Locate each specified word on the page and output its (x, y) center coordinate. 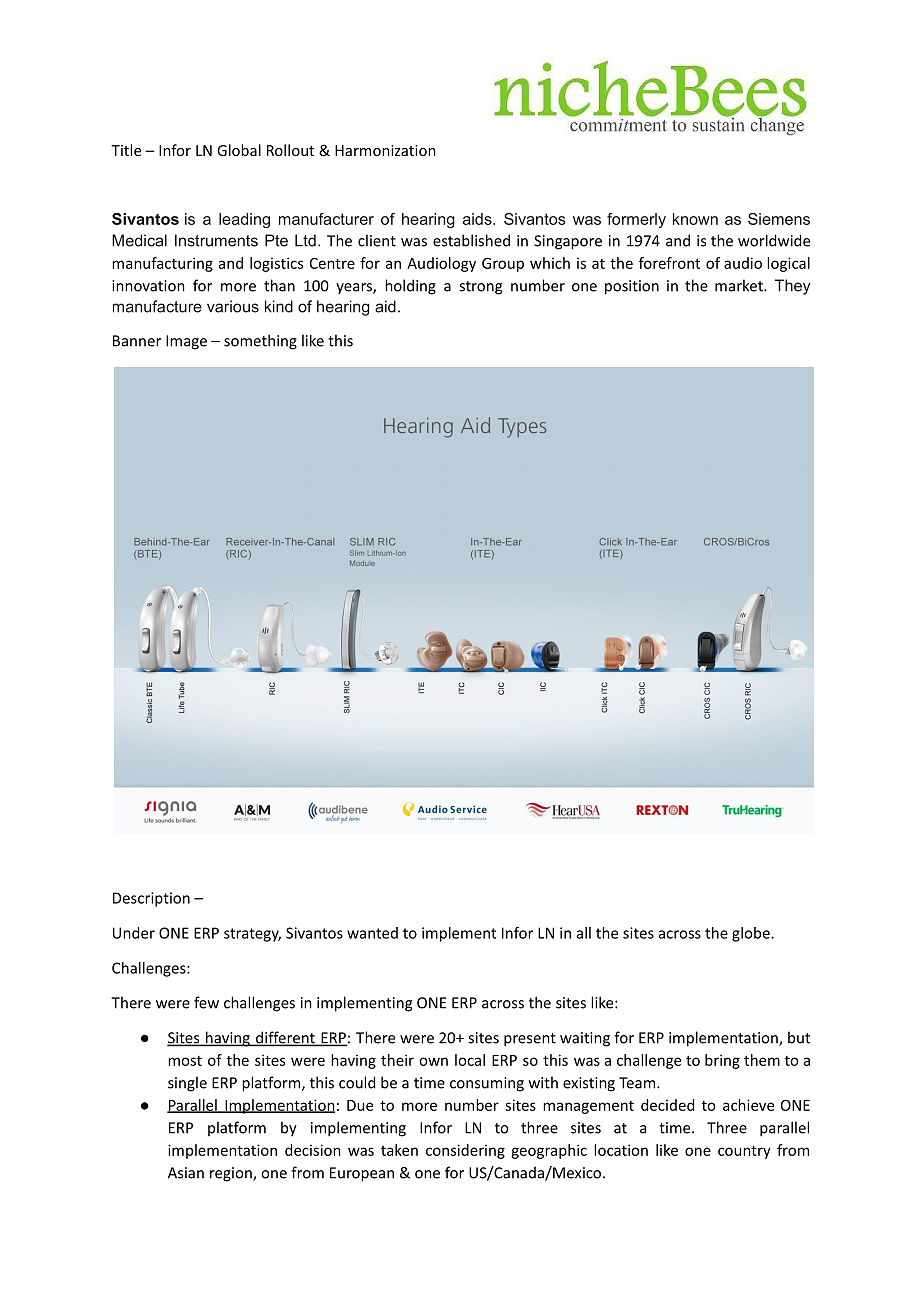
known (695, 219)
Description (151, 899)
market (740, 285)
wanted (372, 933)
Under (134, 933)
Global (239, 150)
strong (480, 288)
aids (478, 219)
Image (186, 342)
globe (752, 934)
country (744, 1152)
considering (465, 1151)
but (799, 1037)
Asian (186, 1173)
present (530, 1040)
